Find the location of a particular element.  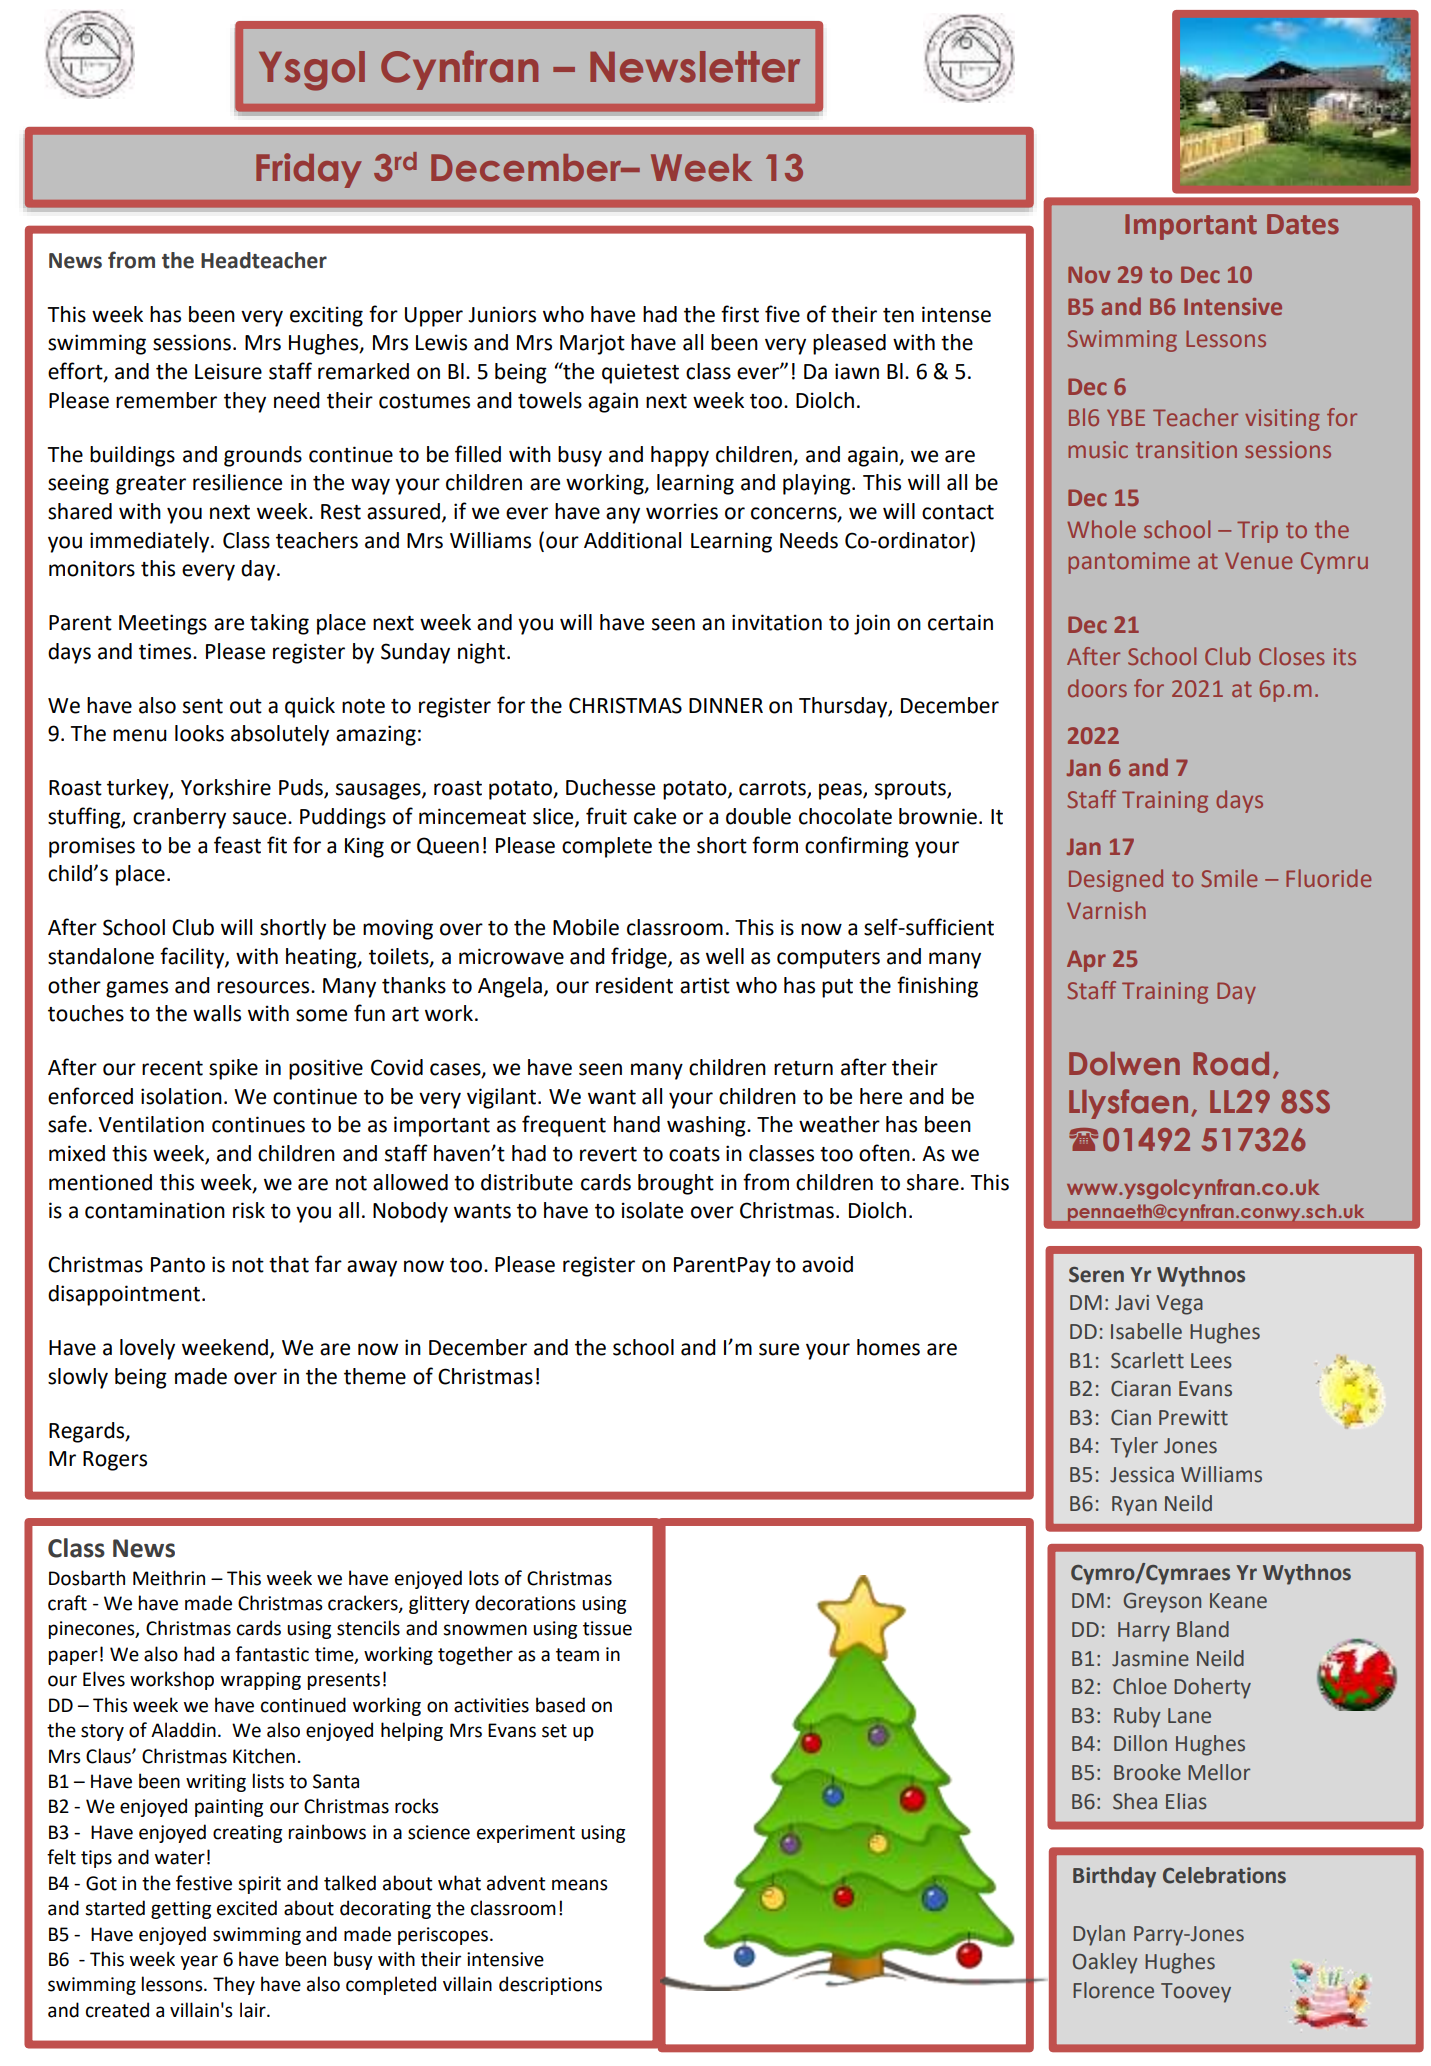

first is located at coordinates (740, 314).
